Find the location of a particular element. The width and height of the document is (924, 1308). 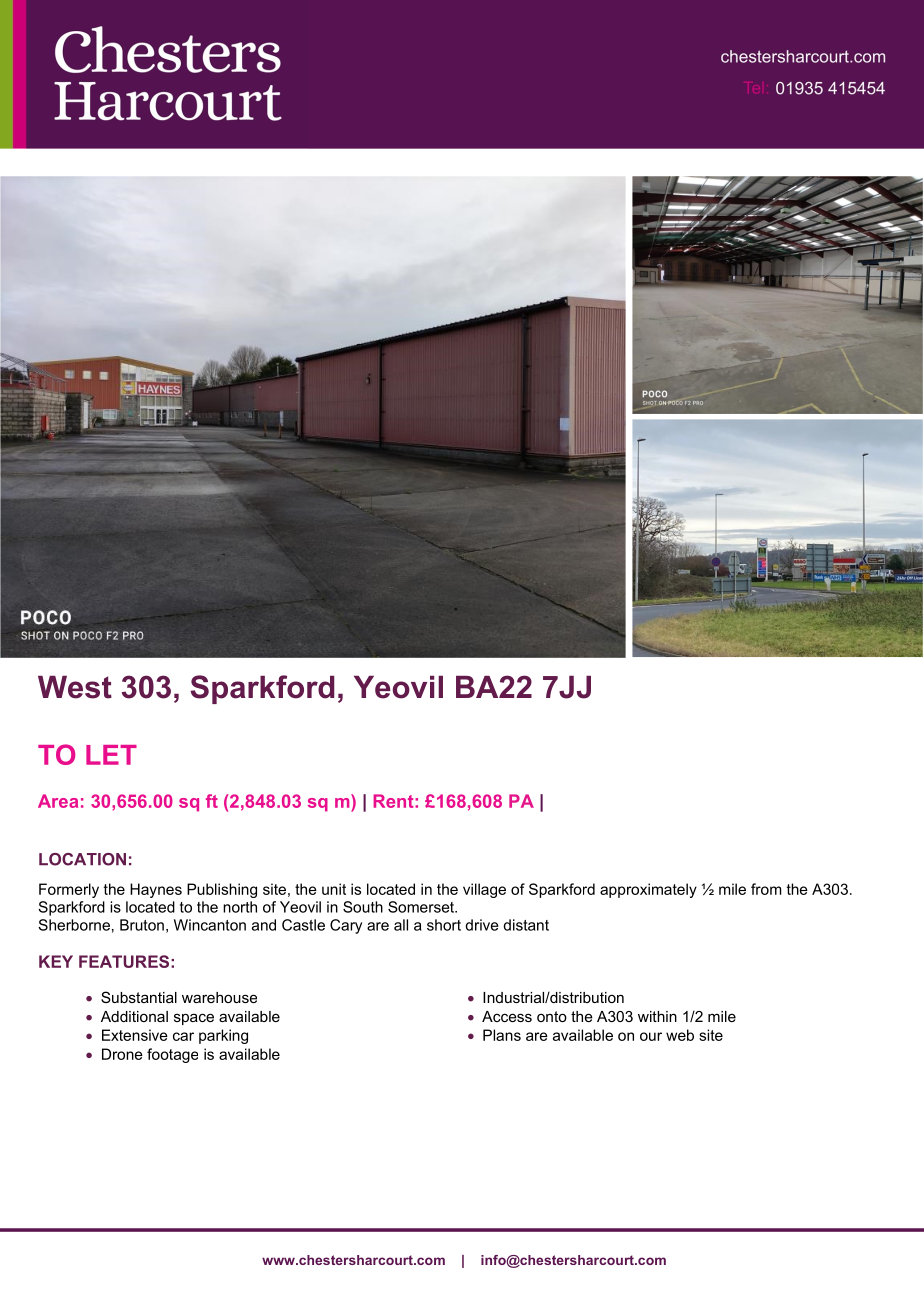

unit is located at coordinates (334, 889).
